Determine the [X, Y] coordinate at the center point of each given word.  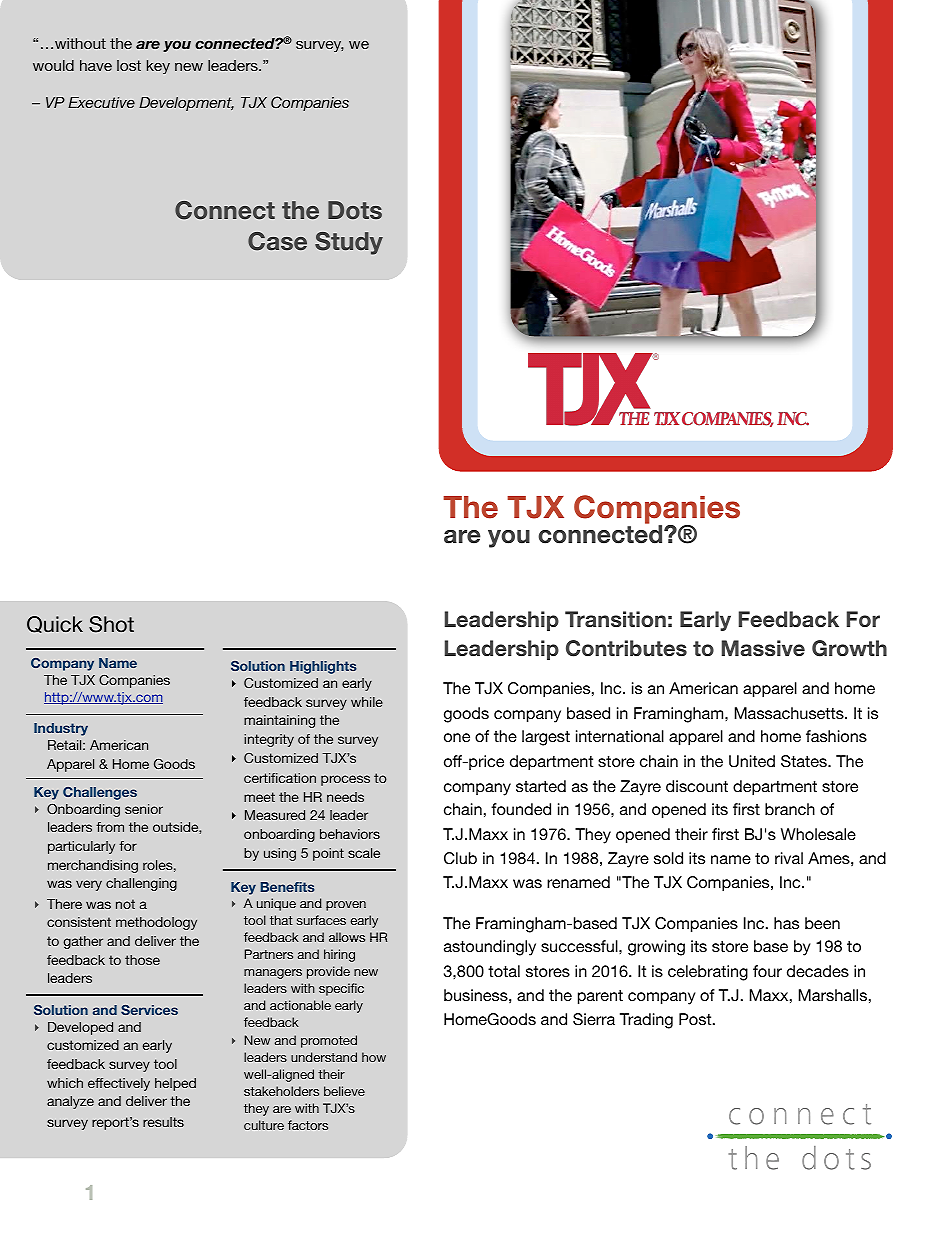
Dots [355, 210]
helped [175, 1084]
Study [349, 243]
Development [186, 104]
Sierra [594, 1019]
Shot [111, 624]
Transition [615, 619]
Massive [763, 648]
